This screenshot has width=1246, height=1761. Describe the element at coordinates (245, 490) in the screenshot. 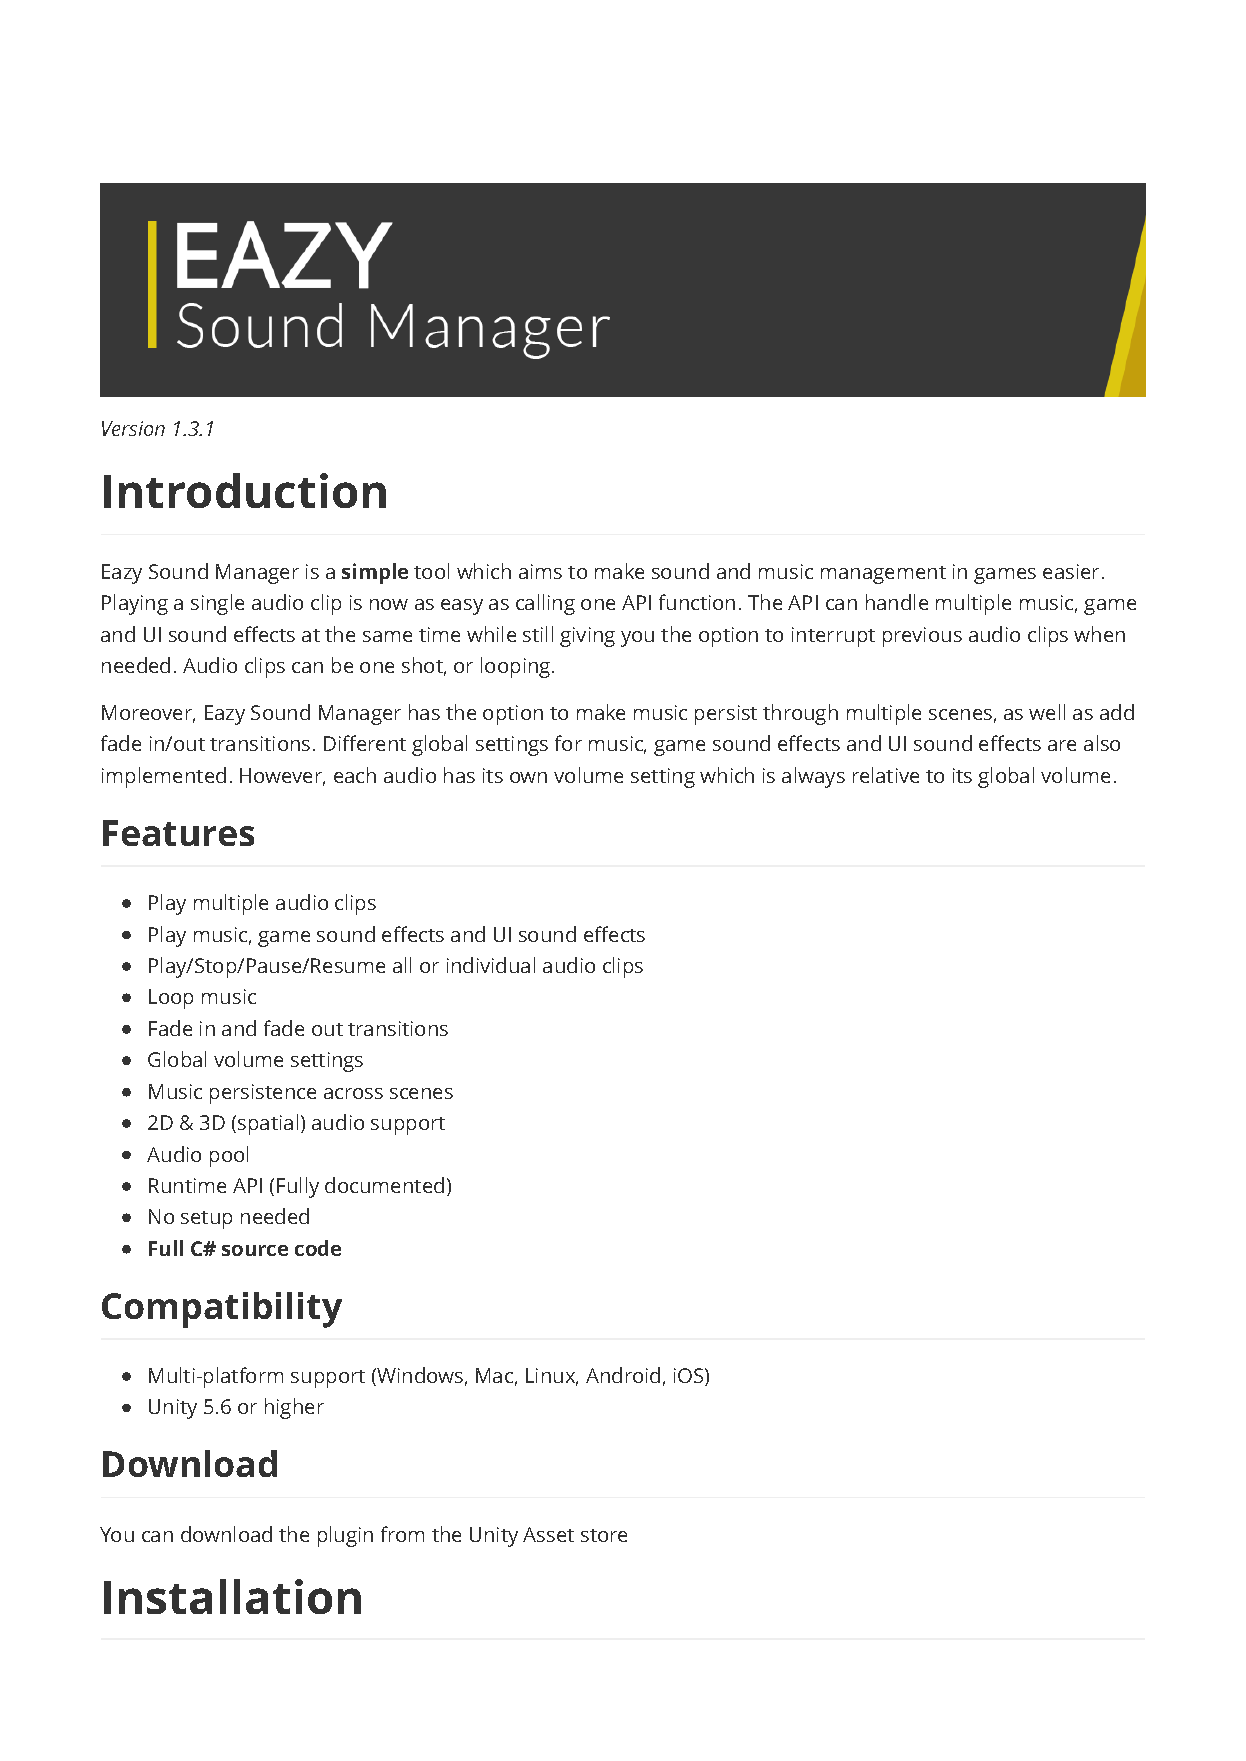

I see `Introduction` at that location.
